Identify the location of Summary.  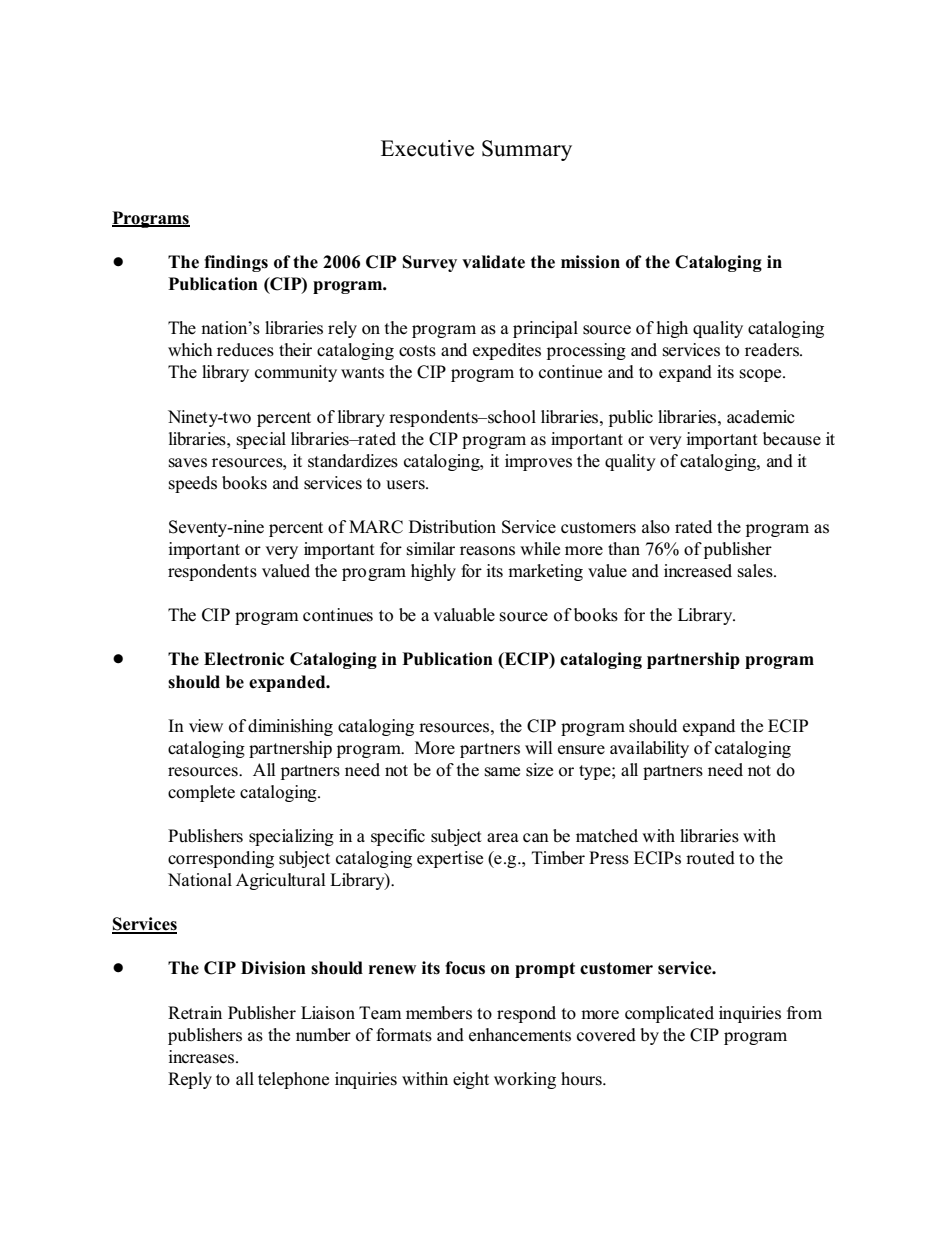
(527, 150).
